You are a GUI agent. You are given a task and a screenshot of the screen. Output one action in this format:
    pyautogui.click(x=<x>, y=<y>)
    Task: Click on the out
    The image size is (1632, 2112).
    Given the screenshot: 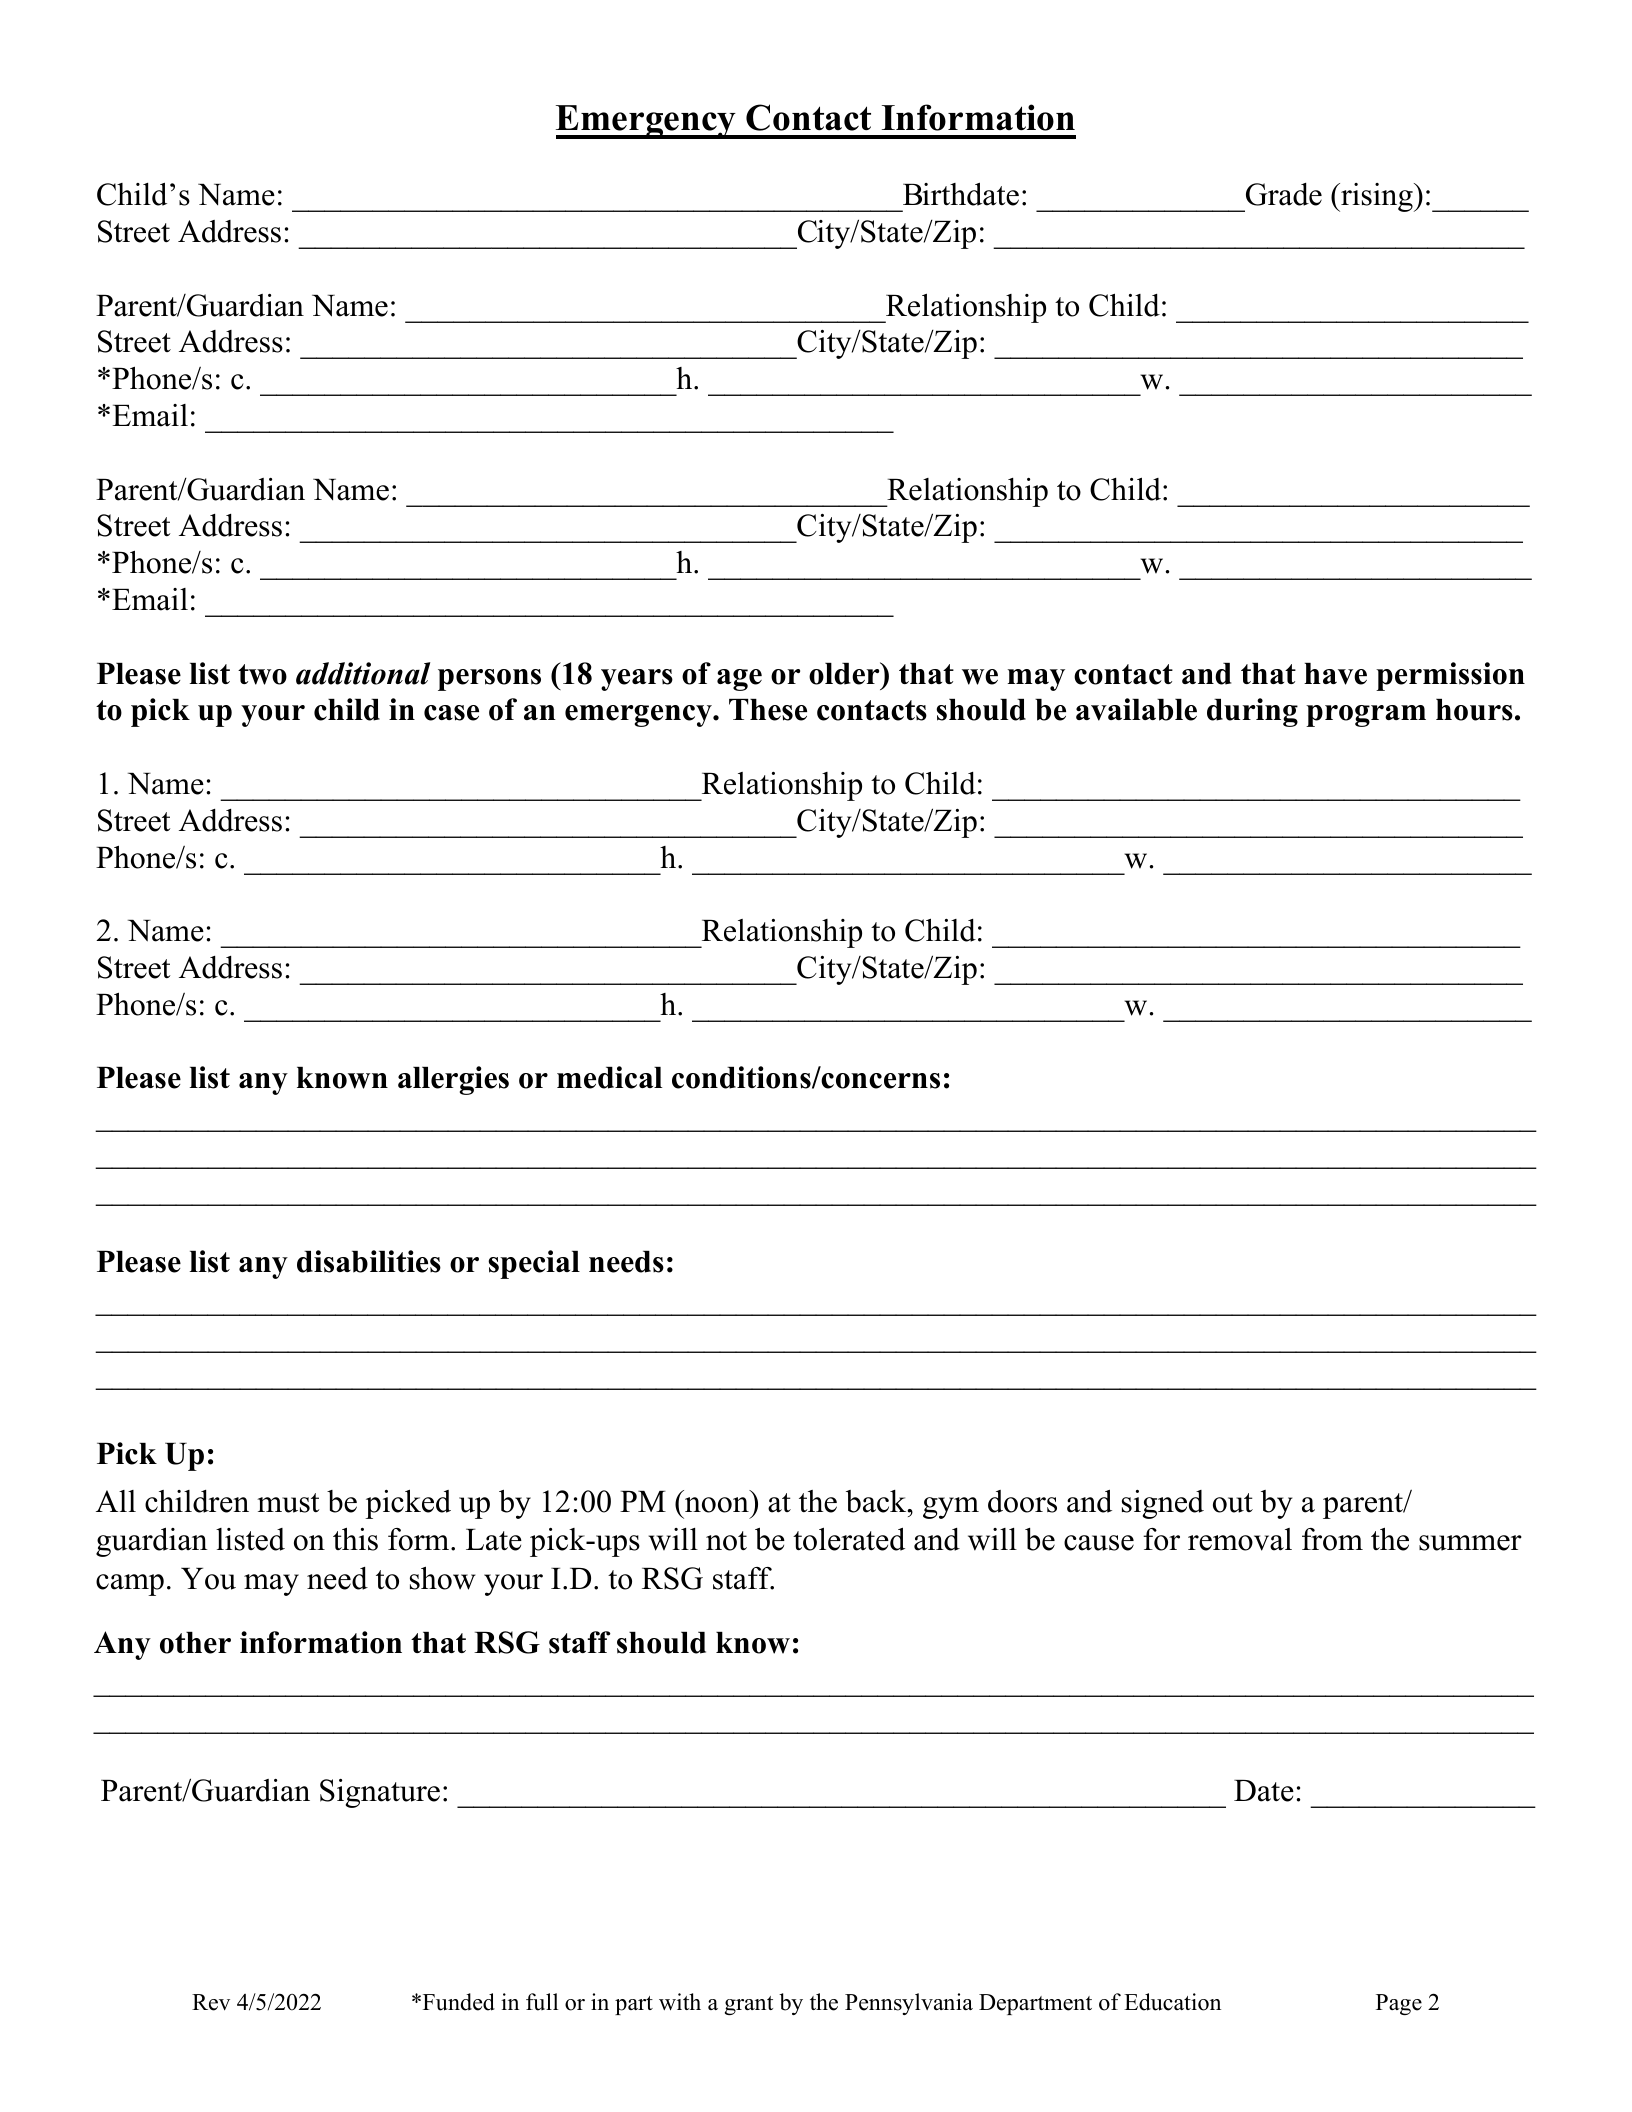 What is the action you would take?
    pyautogui.click(x=1233, y=1503)
